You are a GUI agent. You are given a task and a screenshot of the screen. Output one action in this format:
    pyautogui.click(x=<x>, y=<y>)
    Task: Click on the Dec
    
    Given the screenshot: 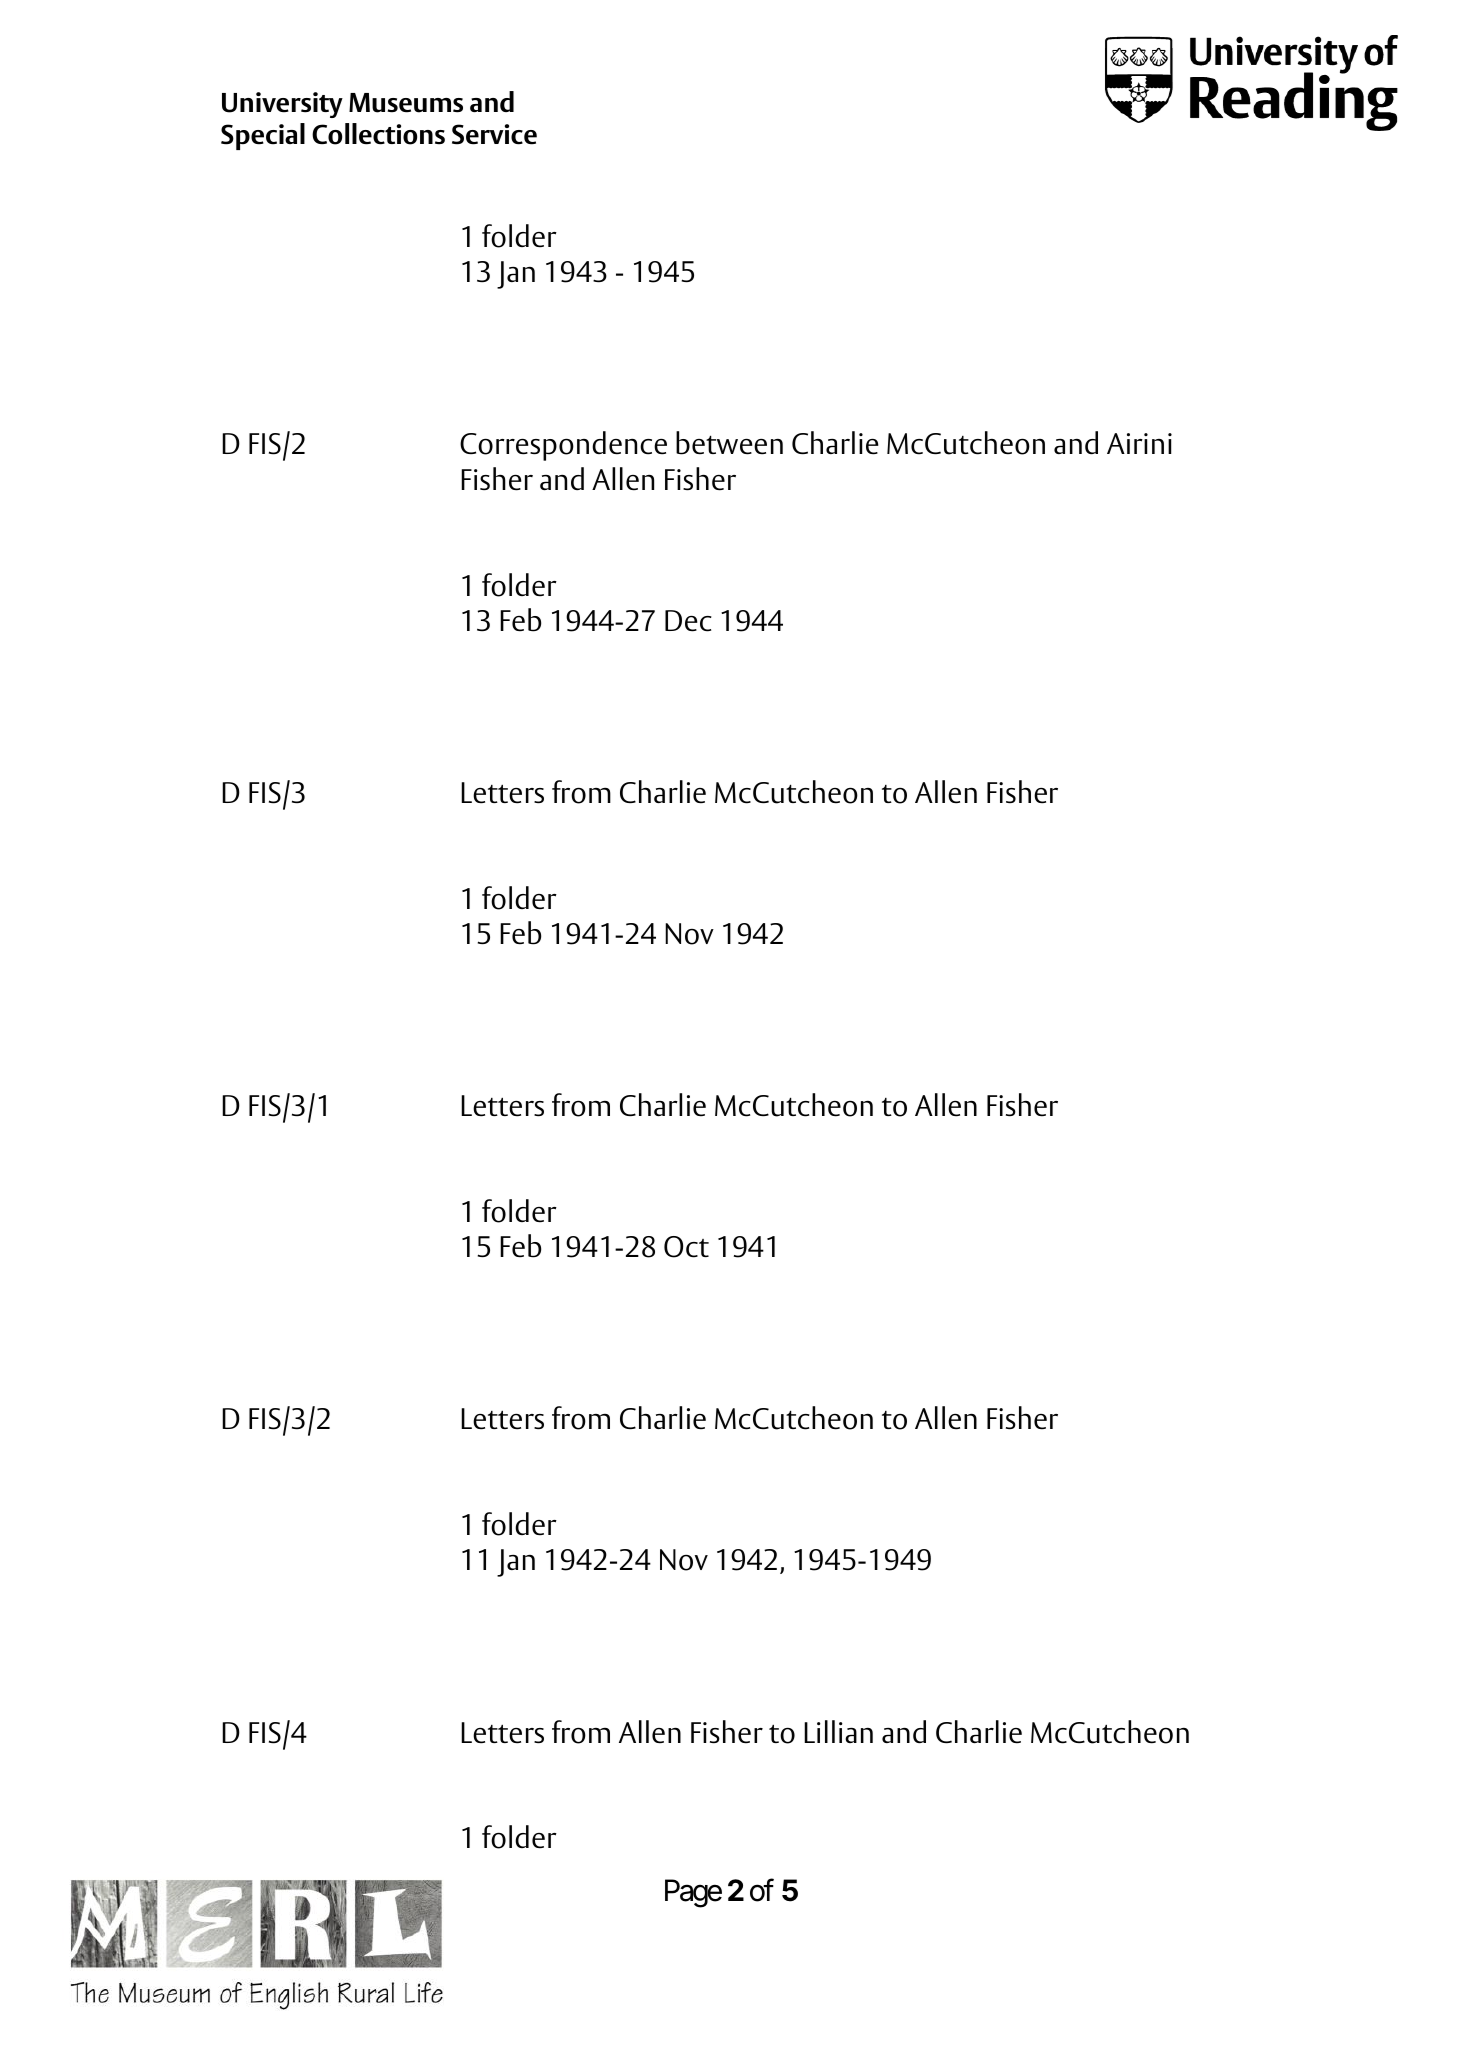 What is the action you would take?
    pyautogui.click(x=688, y=621)
